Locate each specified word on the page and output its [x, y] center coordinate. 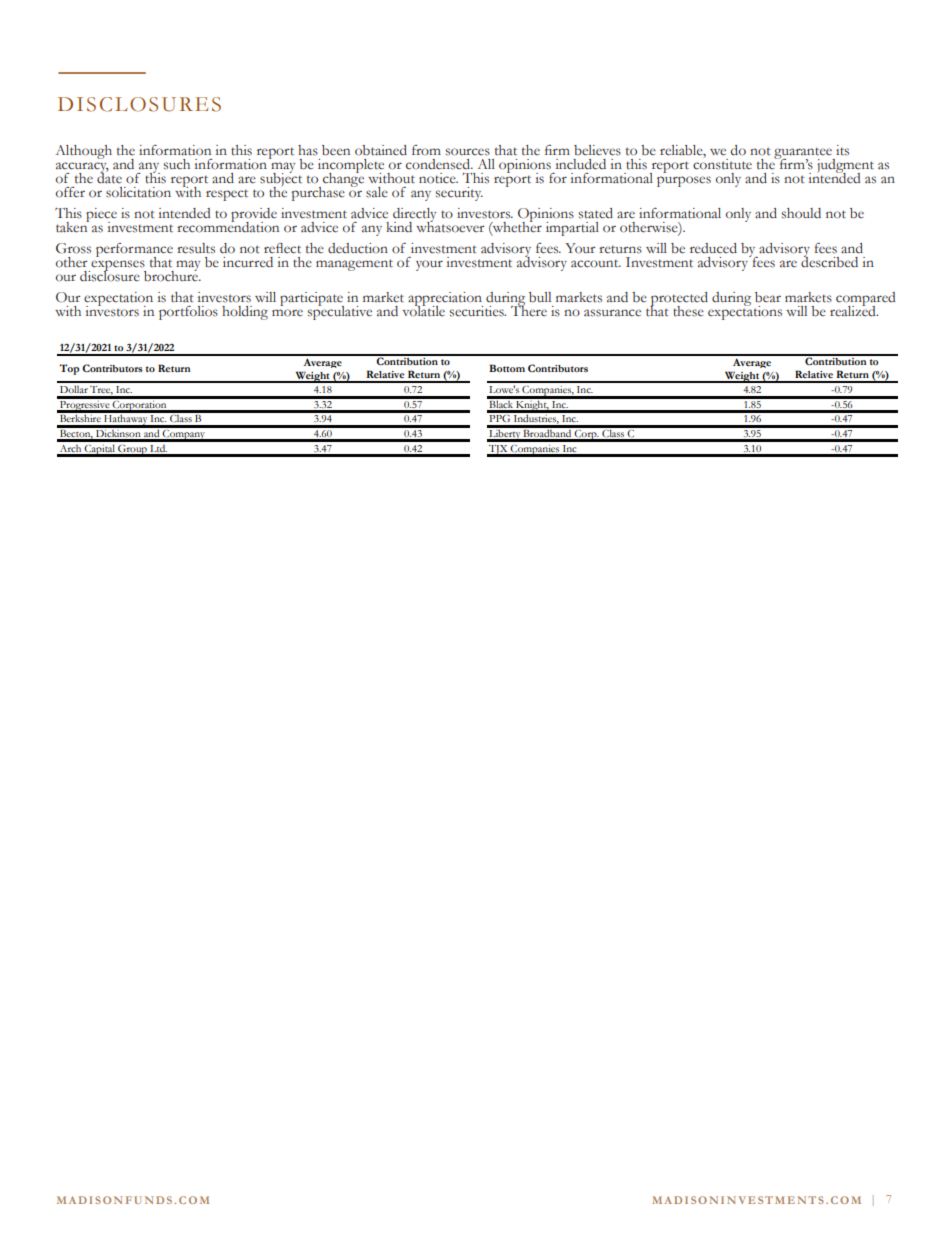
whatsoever [450, 226]
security [459, 194]
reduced [713, 248]
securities [478, 311]
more [287, 313]
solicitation [138, 192]
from [426, 150]
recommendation [228, 226]
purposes [684, 181]
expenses [117, 267]
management [354, 265]
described [829, 261]
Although [84, 152]
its [842, 150]
